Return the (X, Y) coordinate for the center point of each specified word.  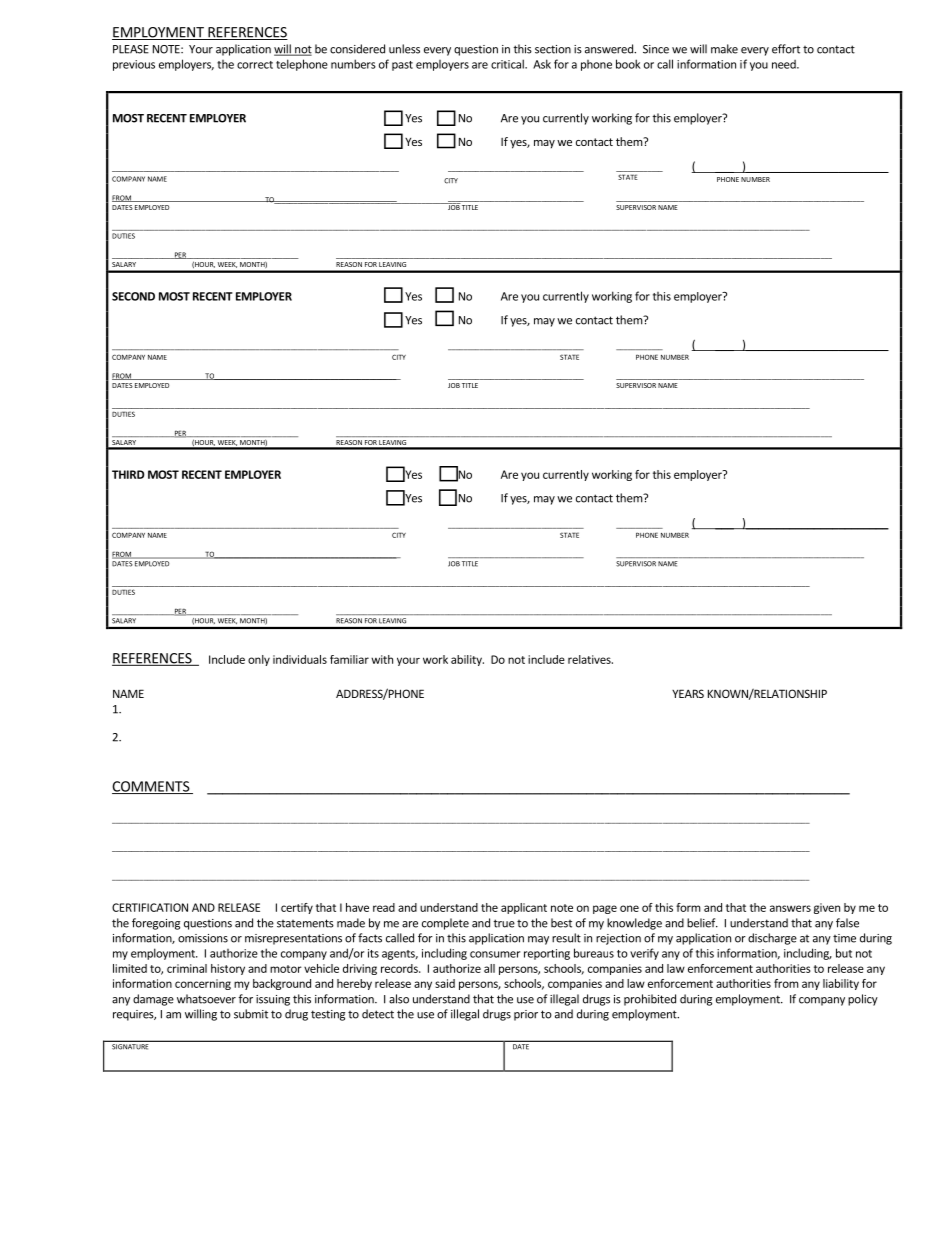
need (785, 64)
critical (508, 64)
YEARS (688, 693)
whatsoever (206, 999)
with (382, 659)
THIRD (128, 474)
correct (255, 65)
